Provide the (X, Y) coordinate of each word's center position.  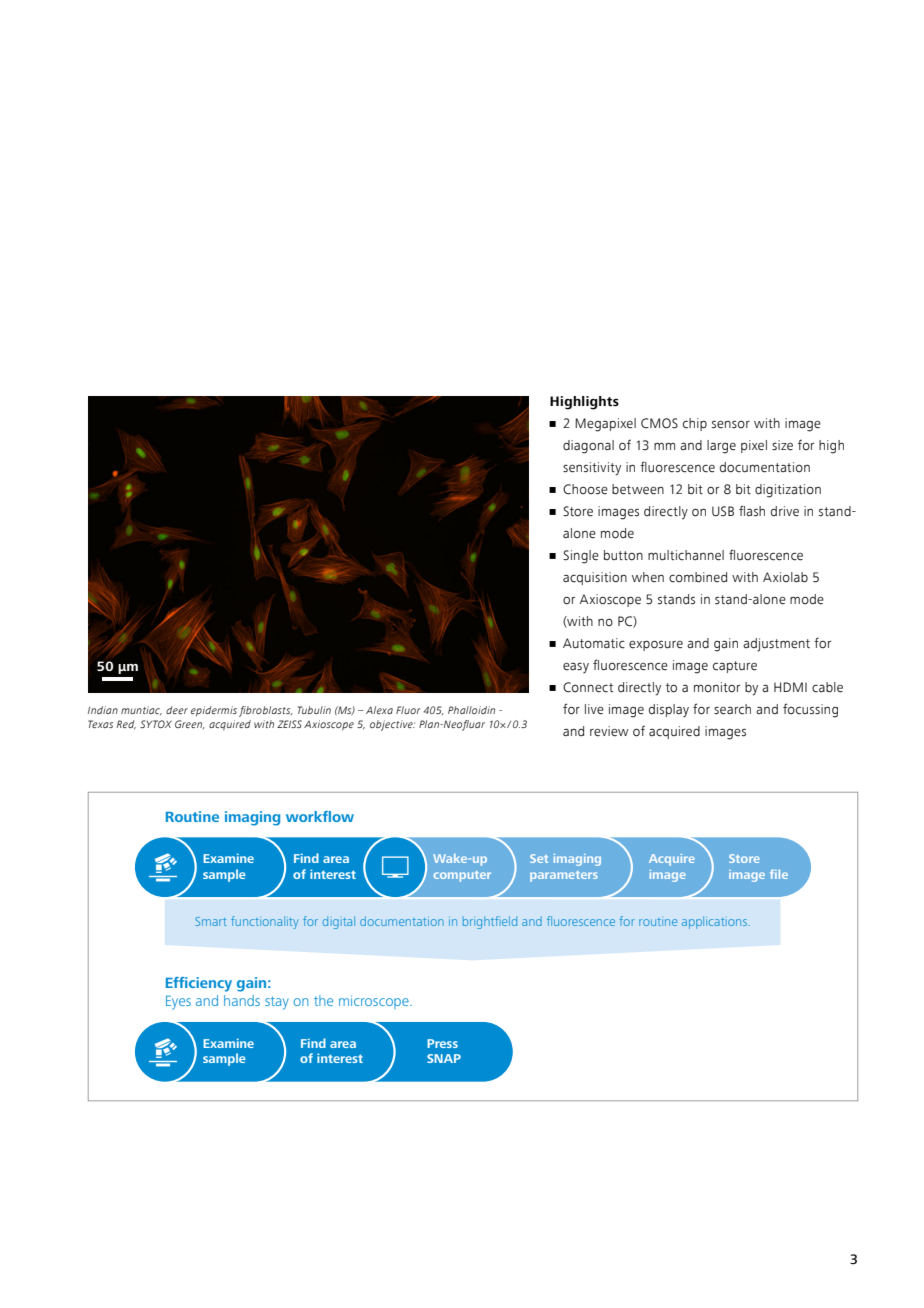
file (779, 874)
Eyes (178, 1003)
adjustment (776, 645)
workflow (320, 816)
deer (177, 710)
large (721, 447)
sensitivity (592, 469)
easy (576, 668)
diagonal (588, 447)
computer (462, 876)
